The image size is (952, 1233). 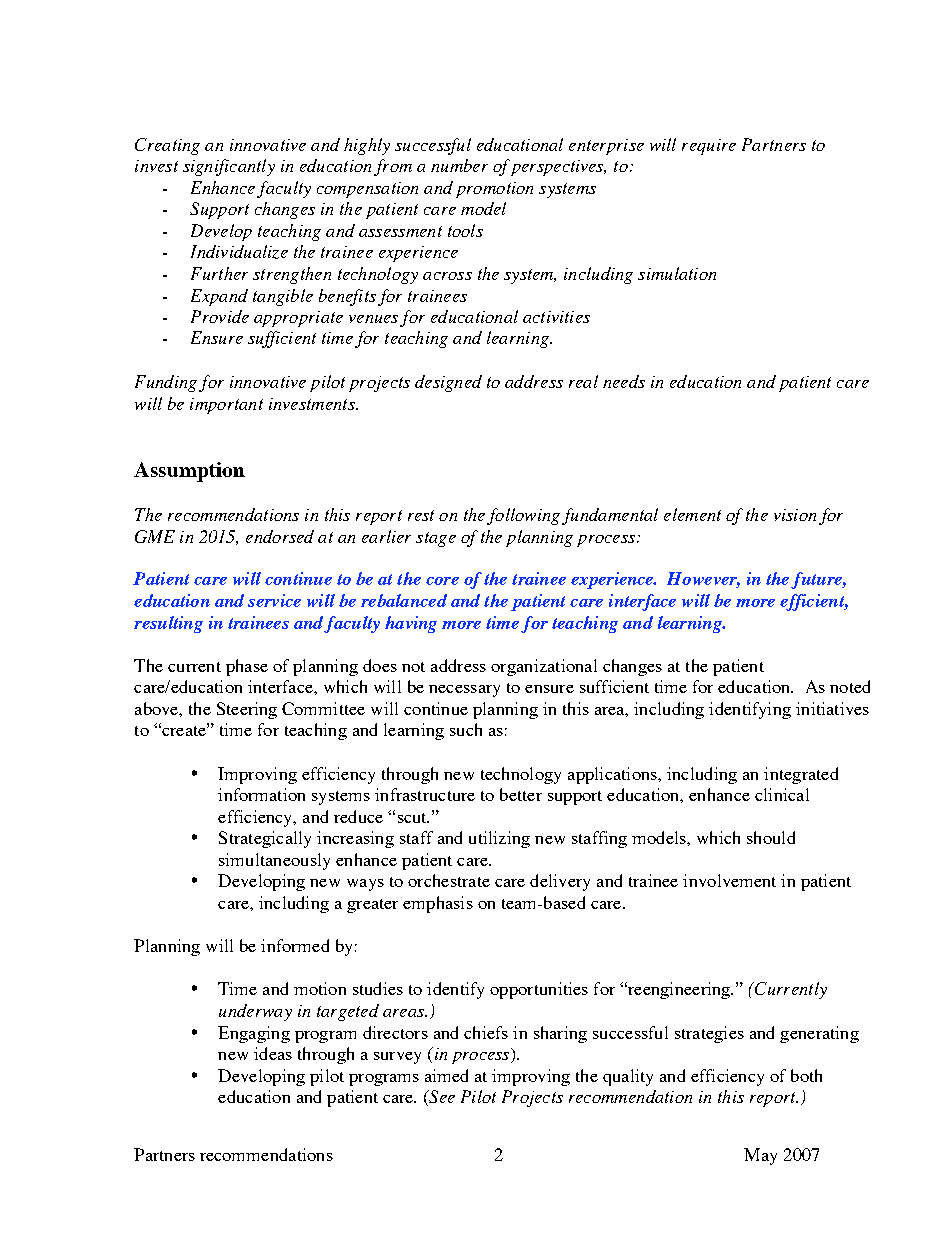 I want to click on significantly, so click(x=229, y=167).
